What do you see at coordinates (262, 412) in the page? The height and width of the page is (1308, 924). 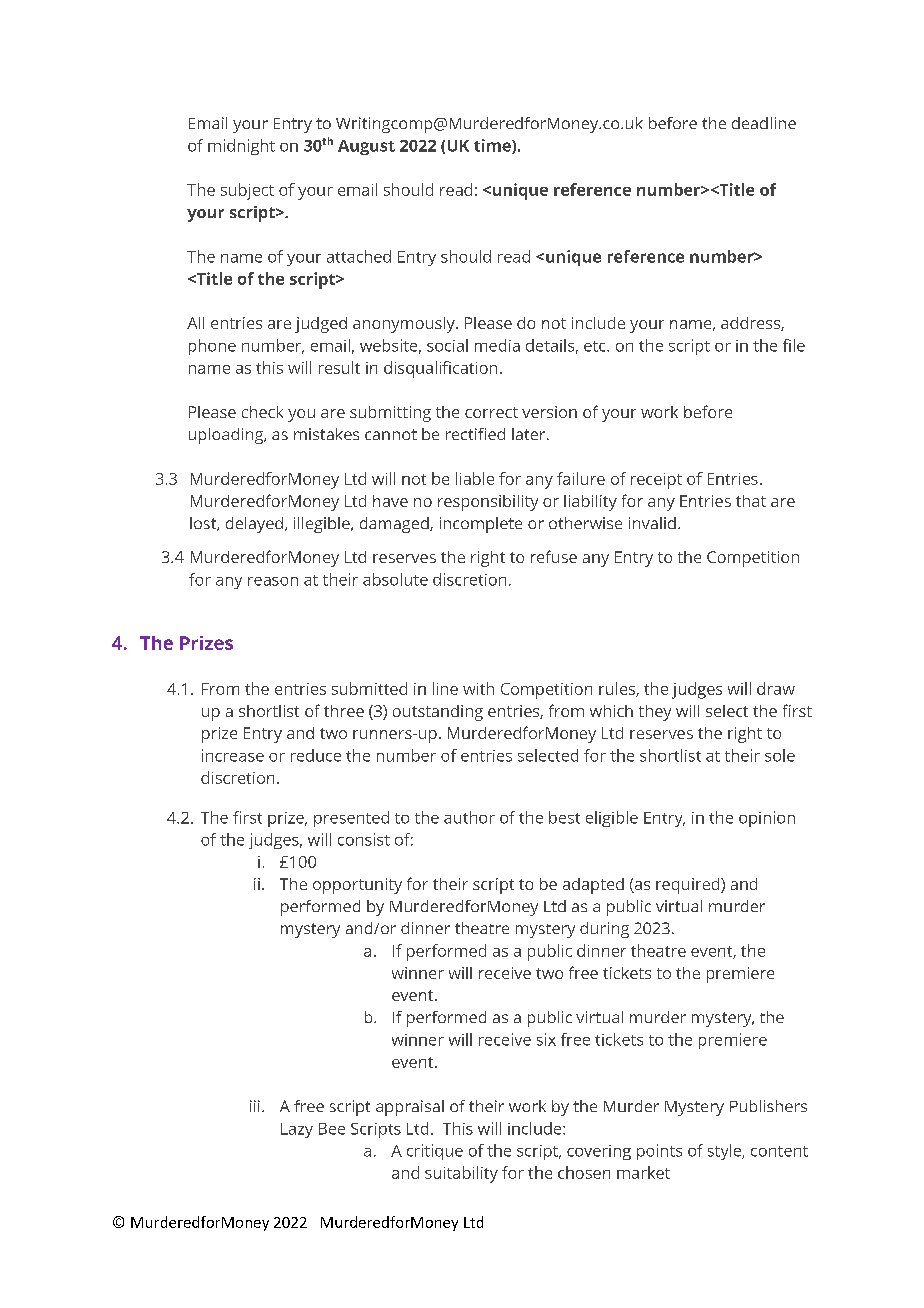 I see `check` at bounding box center [262, 412].
